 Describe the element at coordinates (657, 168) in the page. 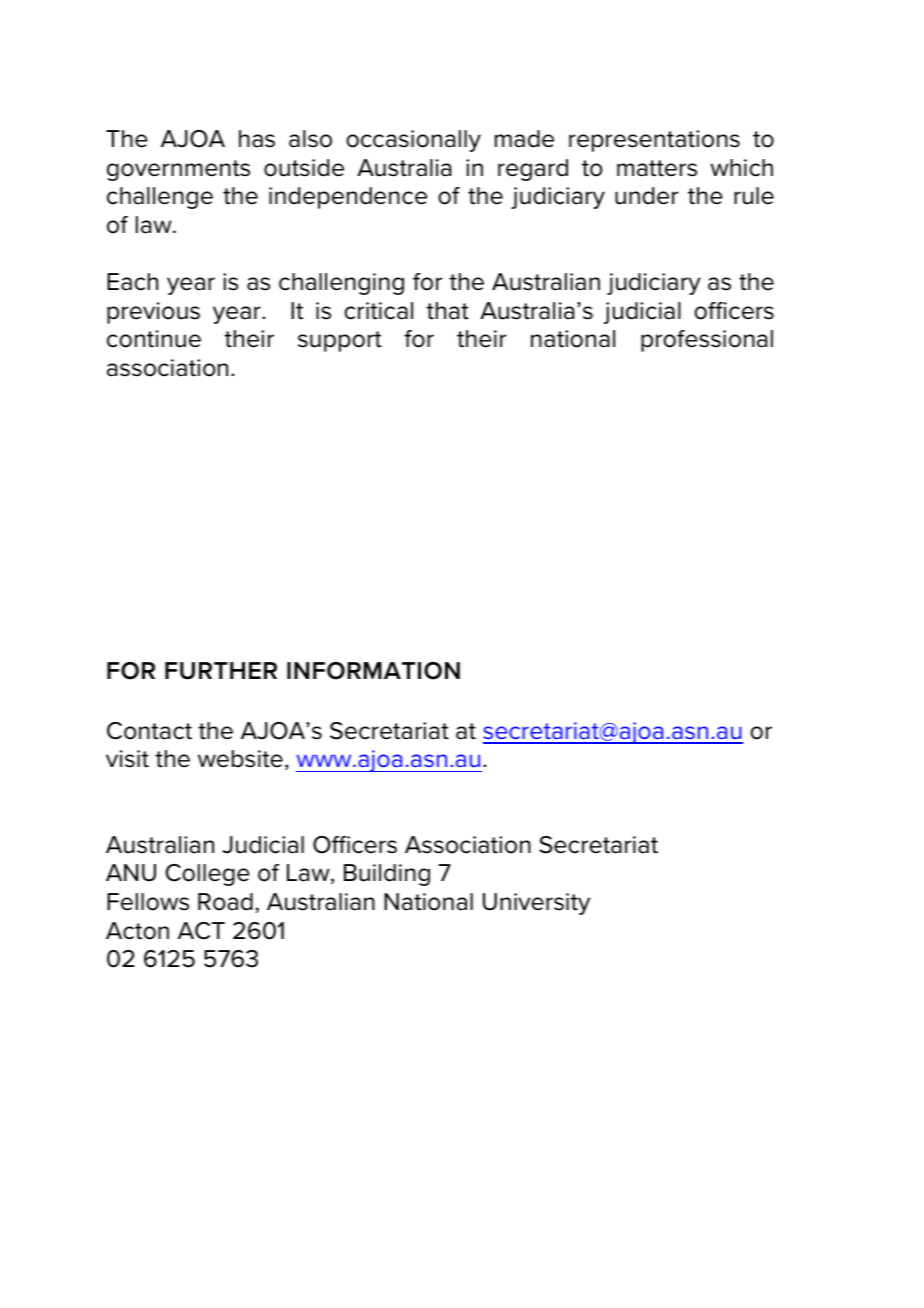

I see `matters` at that location.
